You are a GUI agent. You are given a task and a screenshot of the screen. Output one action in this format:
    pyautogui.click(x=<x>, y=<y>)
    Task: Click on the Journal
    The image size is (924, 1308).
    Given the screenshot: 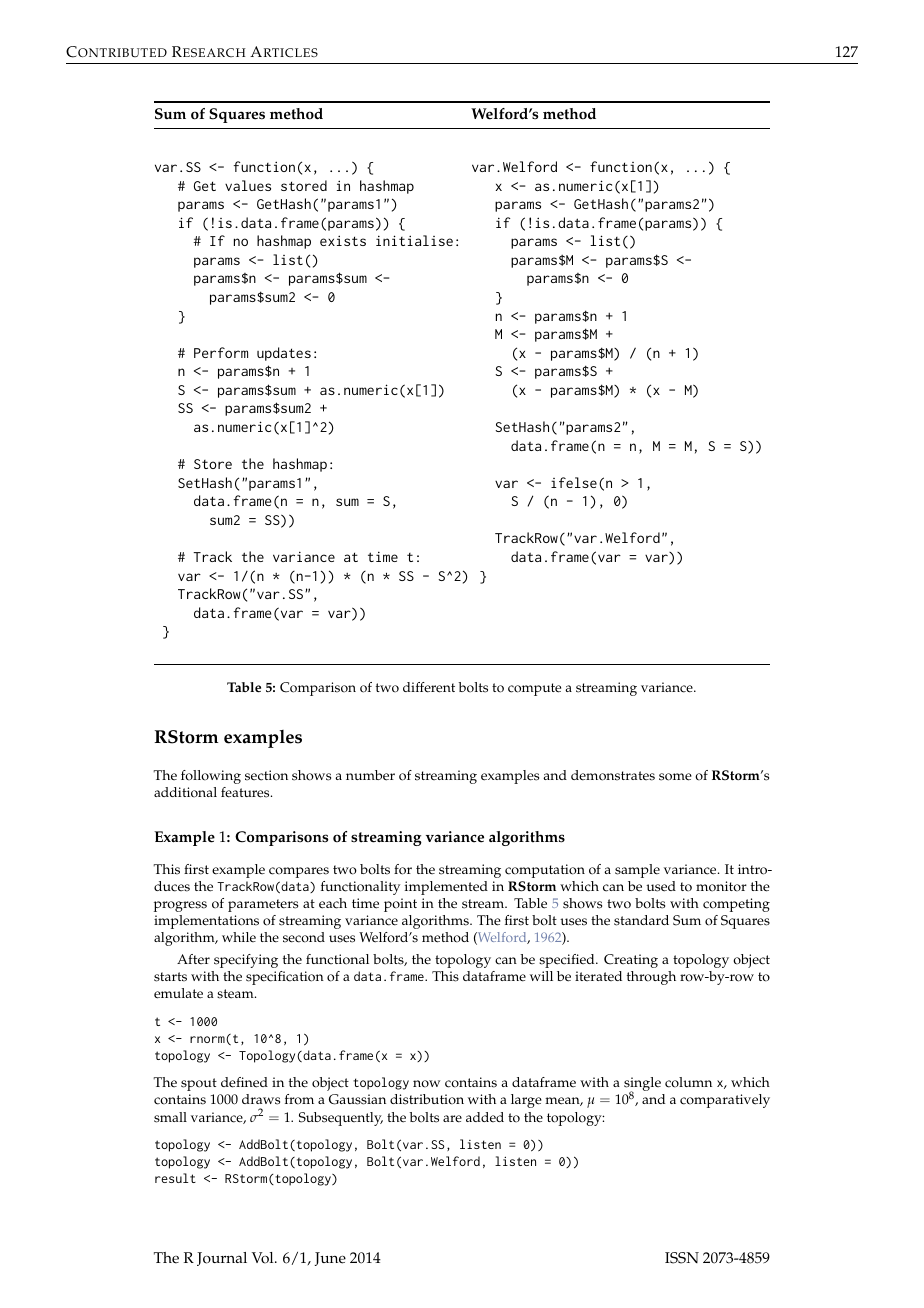 What is the action you would take?
    pyautogui.click(x=222, y=1259)
